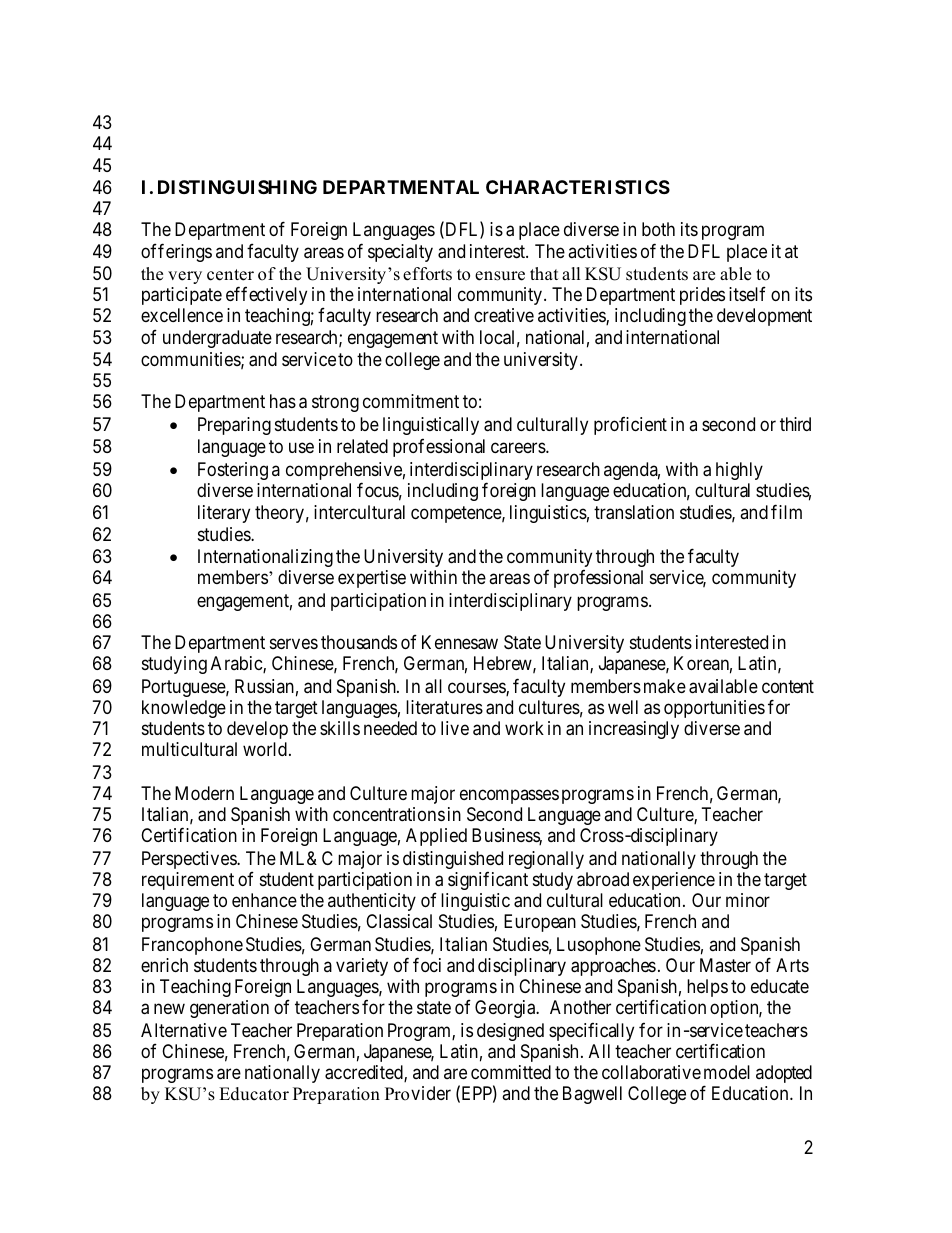 The width and height of the screenshot is (952, 1233). What do you see at coordinates (237, 664) in the screenshot?
I see `Arabic` at bounding box center [237, 664].
